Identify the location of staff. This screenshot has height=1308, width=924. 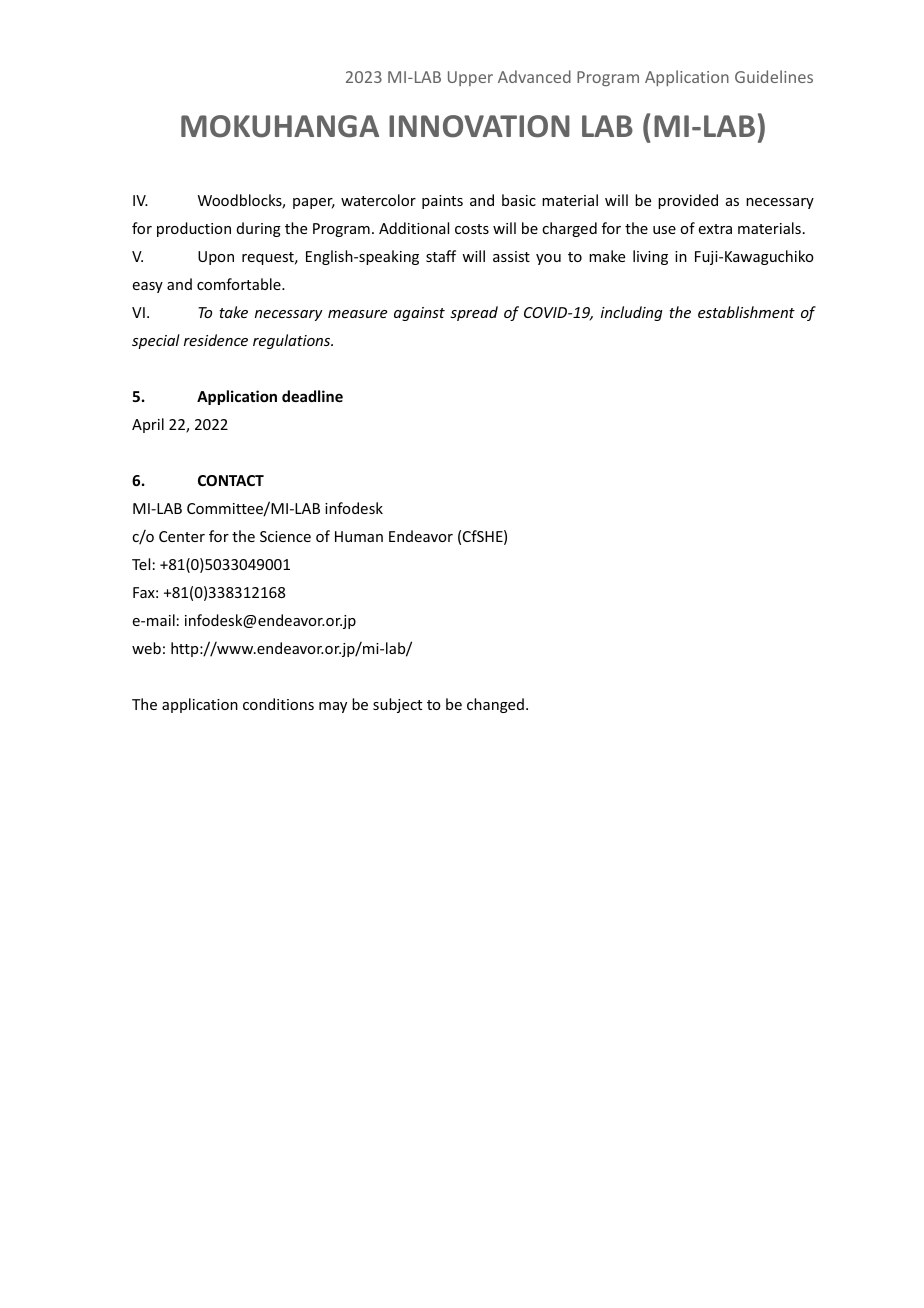
(441, 256).
